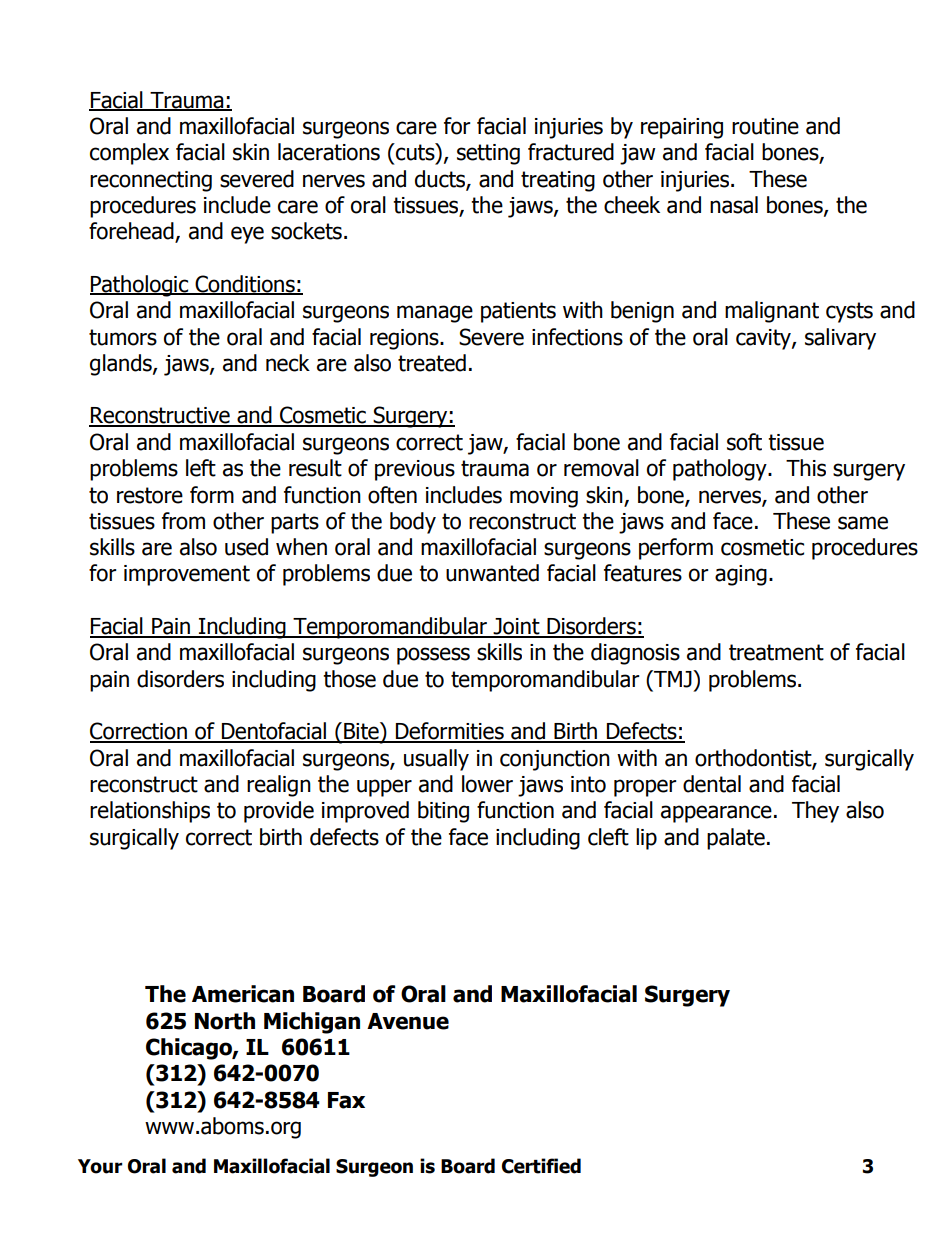  Describe the element at coordinates (736, 839) in the screenshot. I see `palate` at that location.
